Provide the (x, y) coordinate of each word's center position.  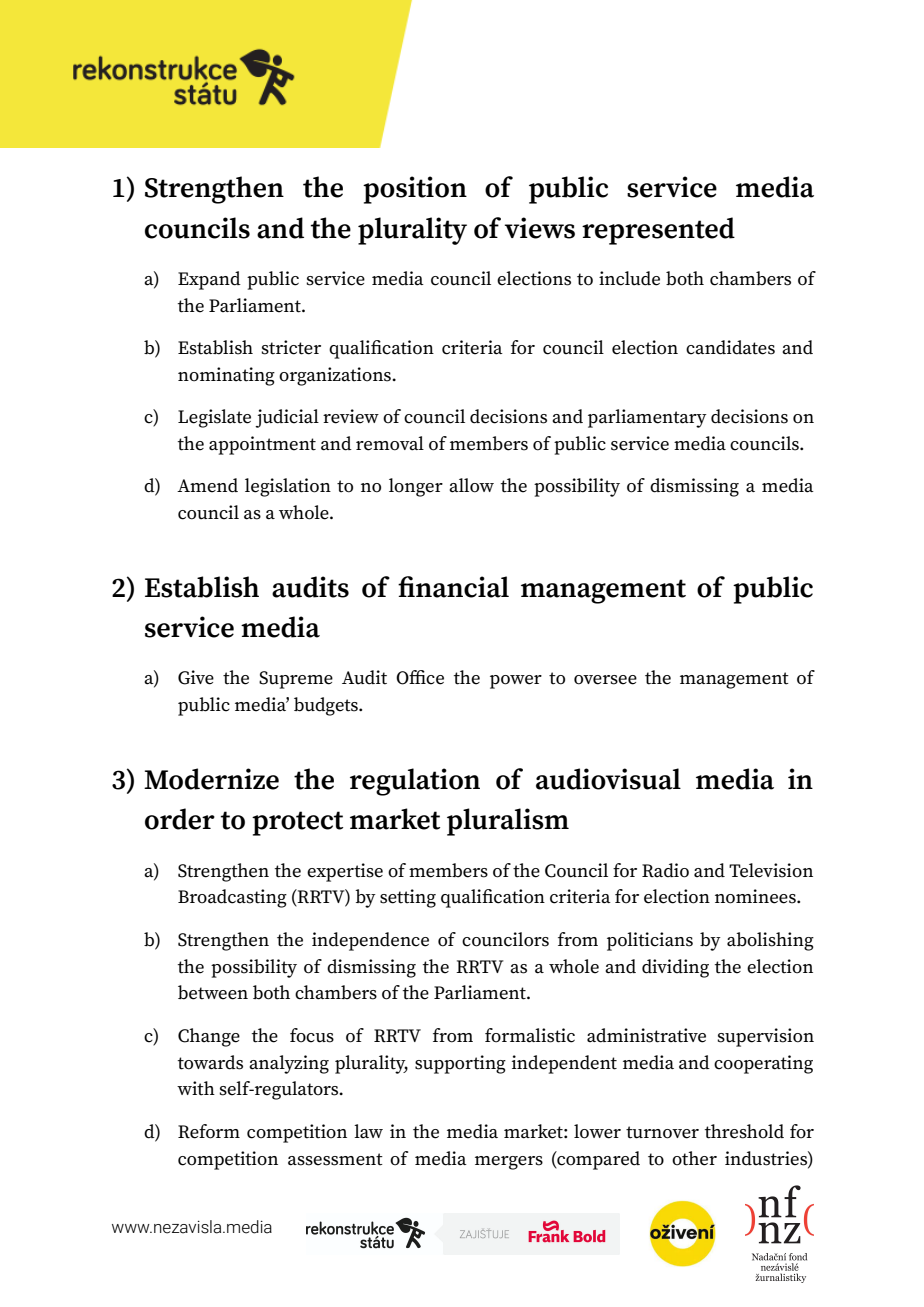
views (540, 228)
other (694, 1158)
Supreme (296, 680)
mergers (509, 1163)
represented (658, 231)
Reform (209, 1131)
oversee (605, 680)
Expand (209, 280)
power (516, 682)
